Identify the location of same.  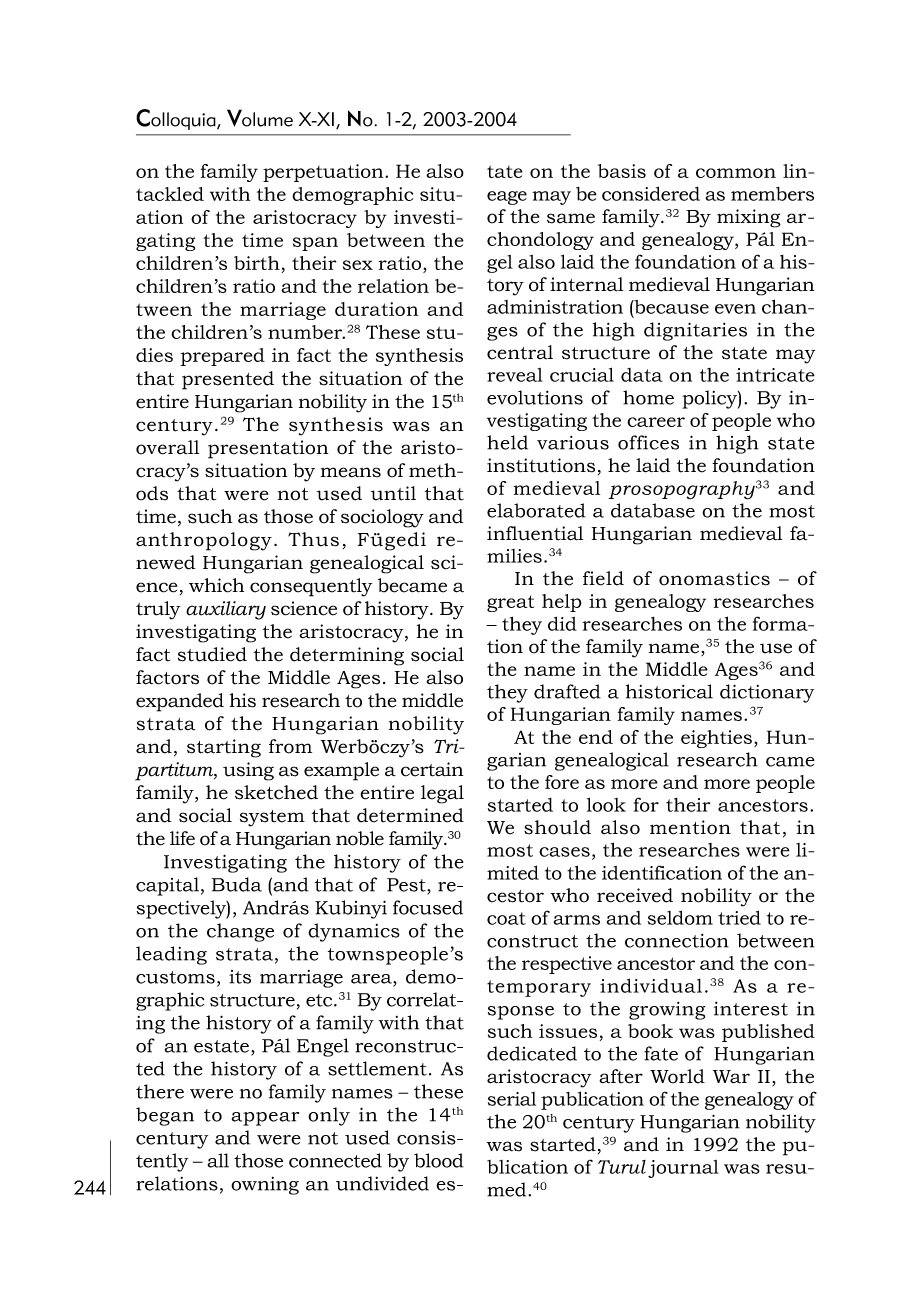
(571, 218).
